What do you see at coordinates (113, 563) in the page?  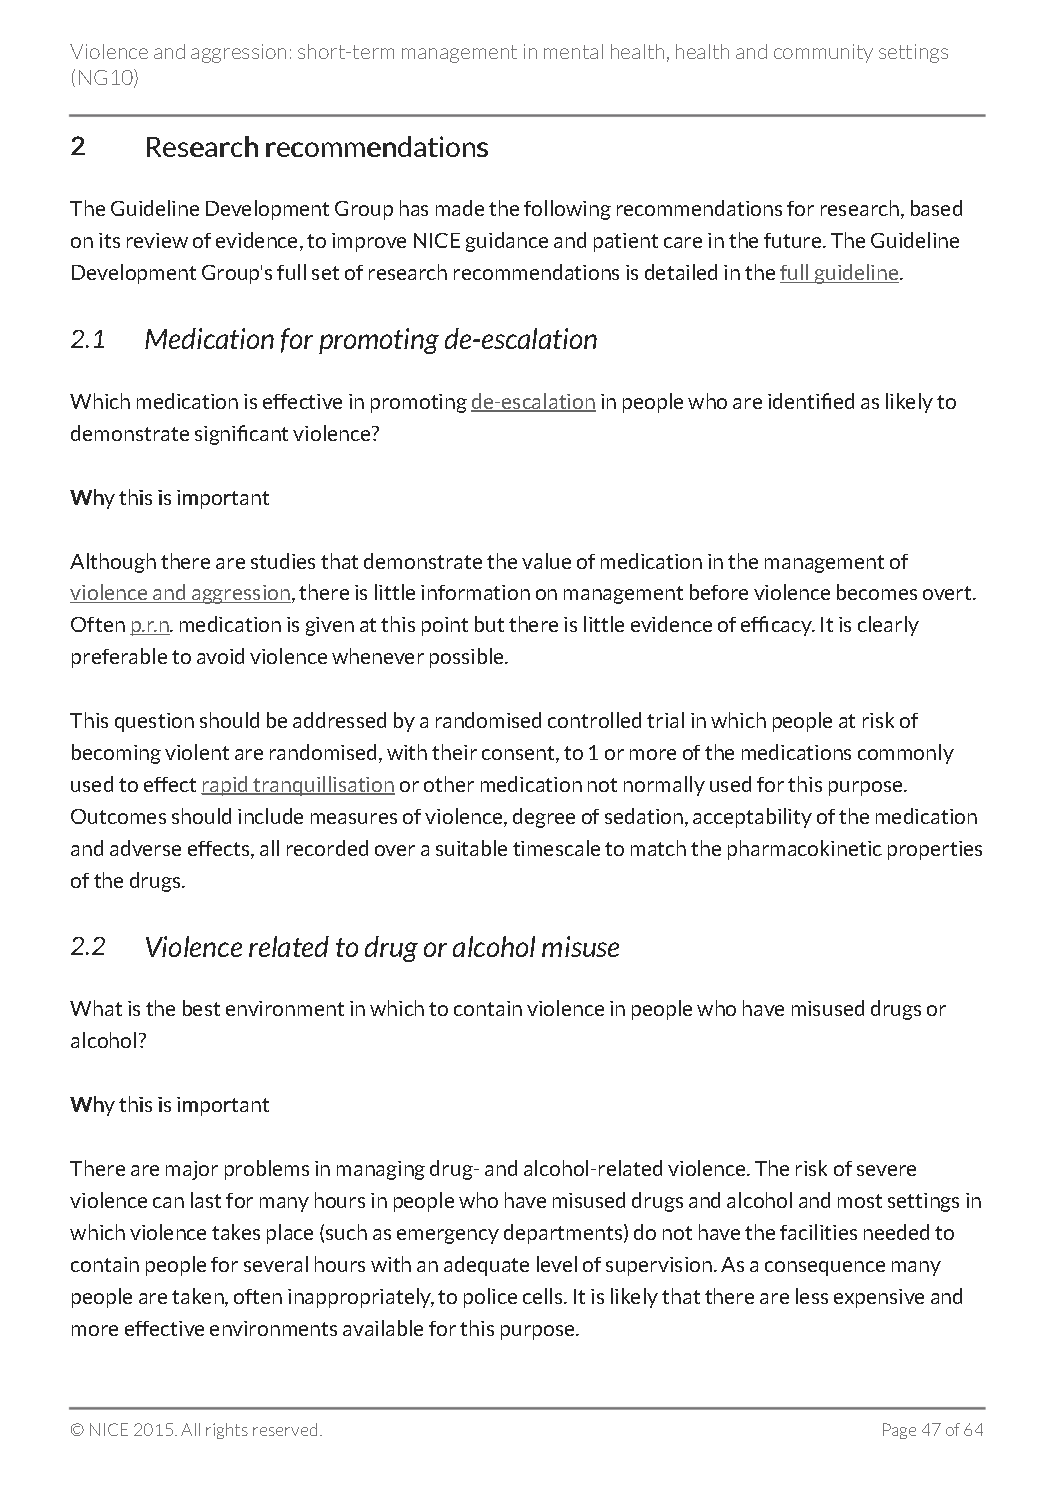 I see `Although` at bounding box center [113, 563].
